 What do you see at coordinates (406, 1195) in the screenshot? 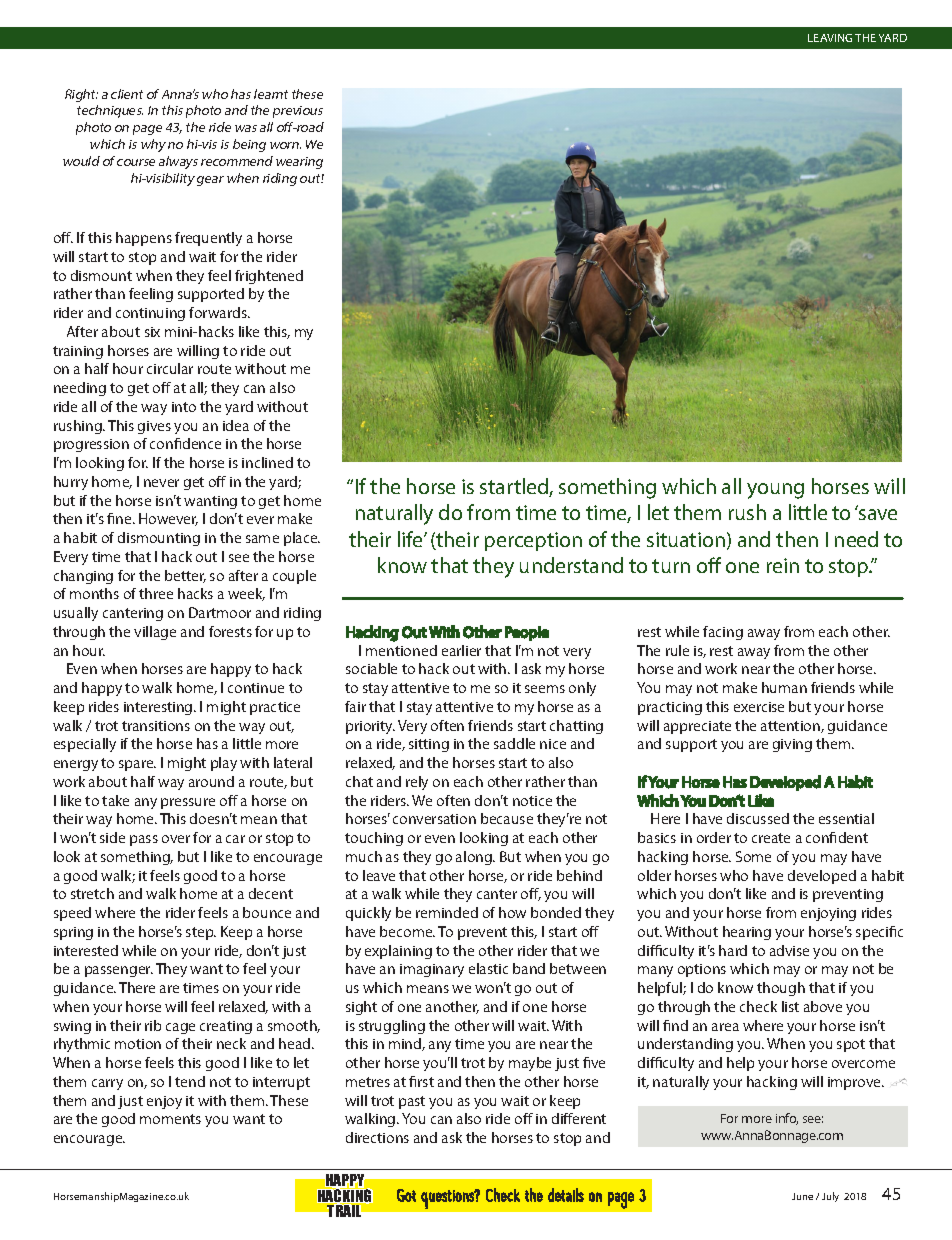
I see `Got` at bounding box center [406, 1195].
